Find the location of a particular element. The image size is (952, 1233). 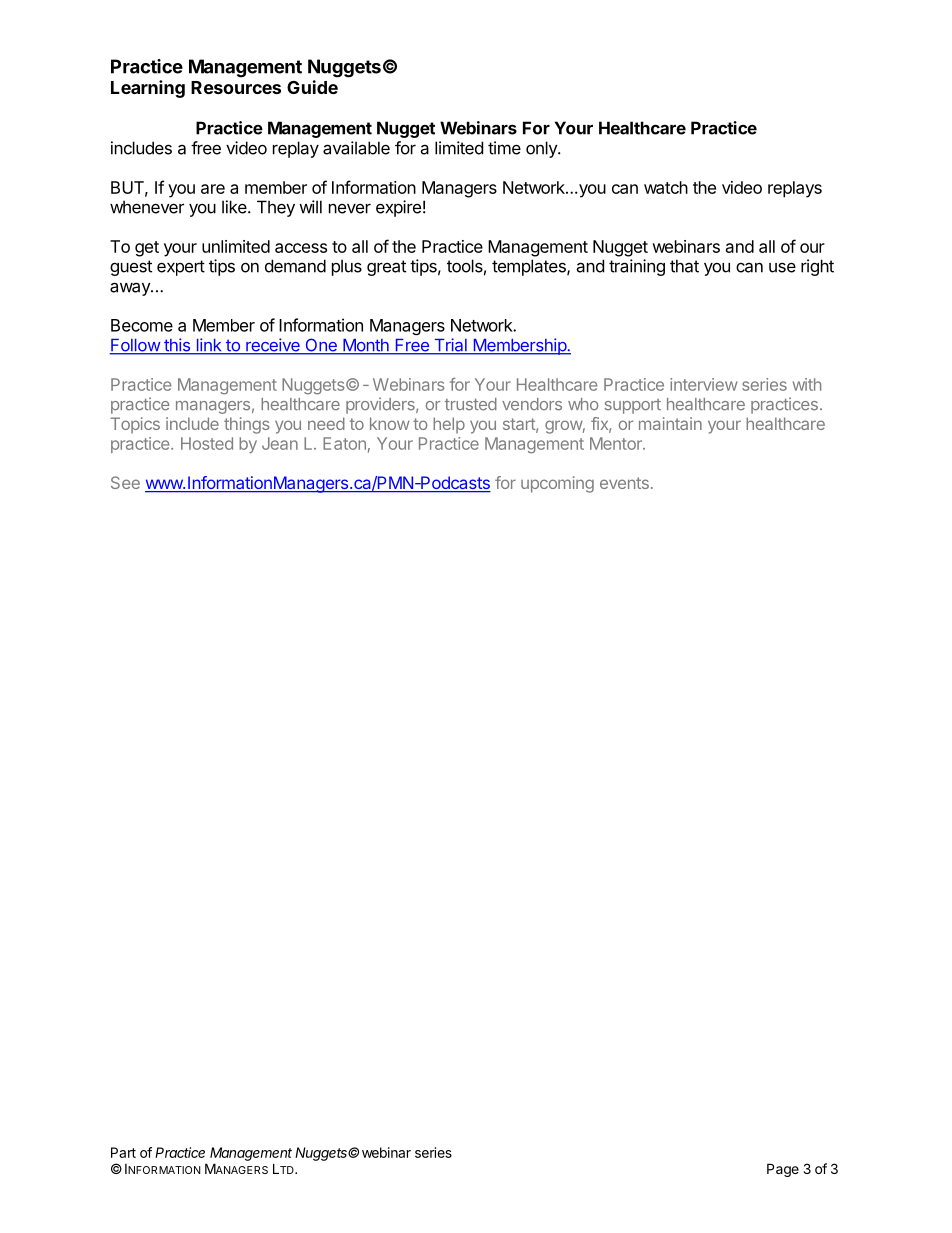

events is located at coordinates (624, 483).
